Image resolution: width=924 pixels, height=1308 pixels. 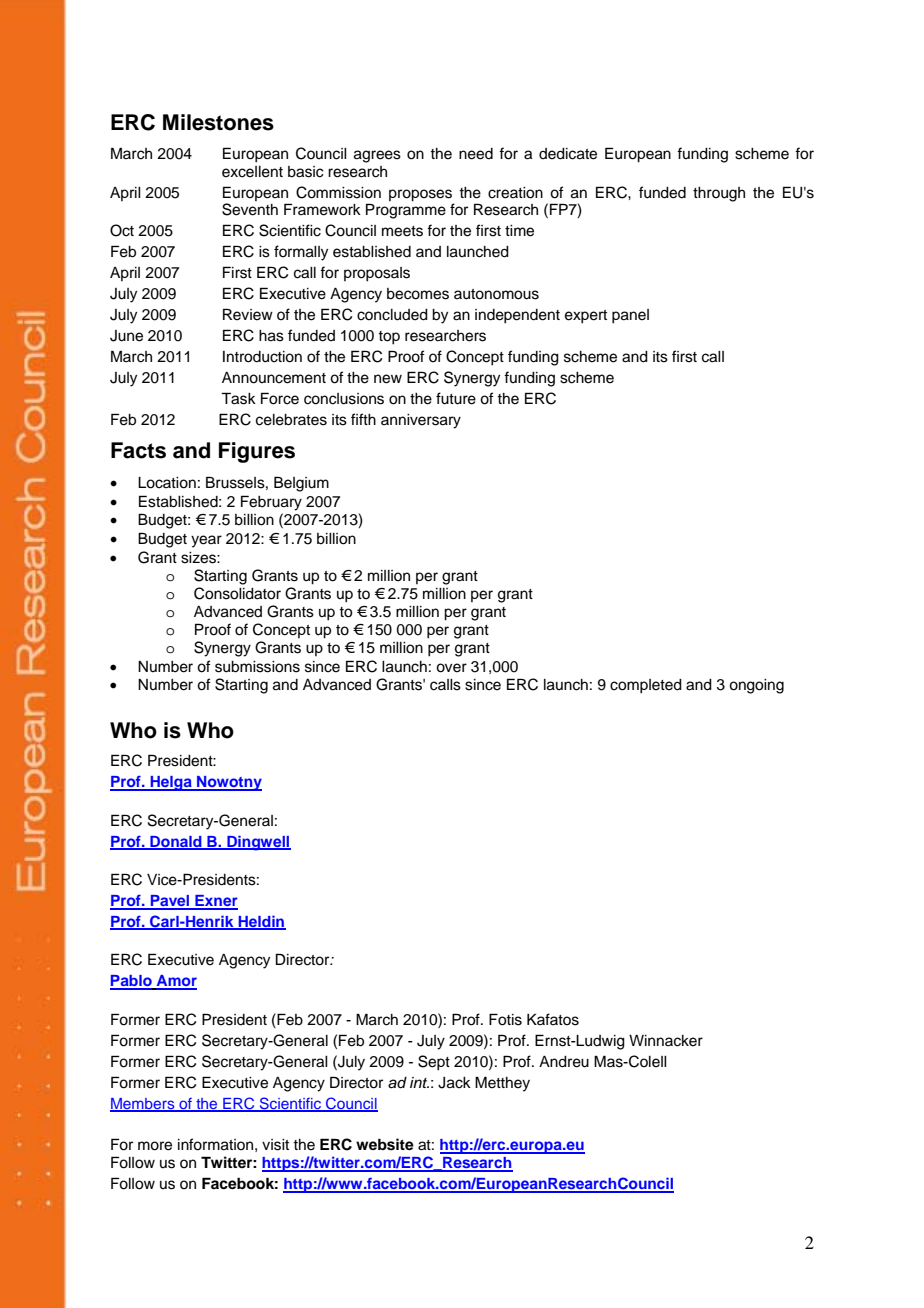 I want to click on Jack, so click(x=454, y=1083).
